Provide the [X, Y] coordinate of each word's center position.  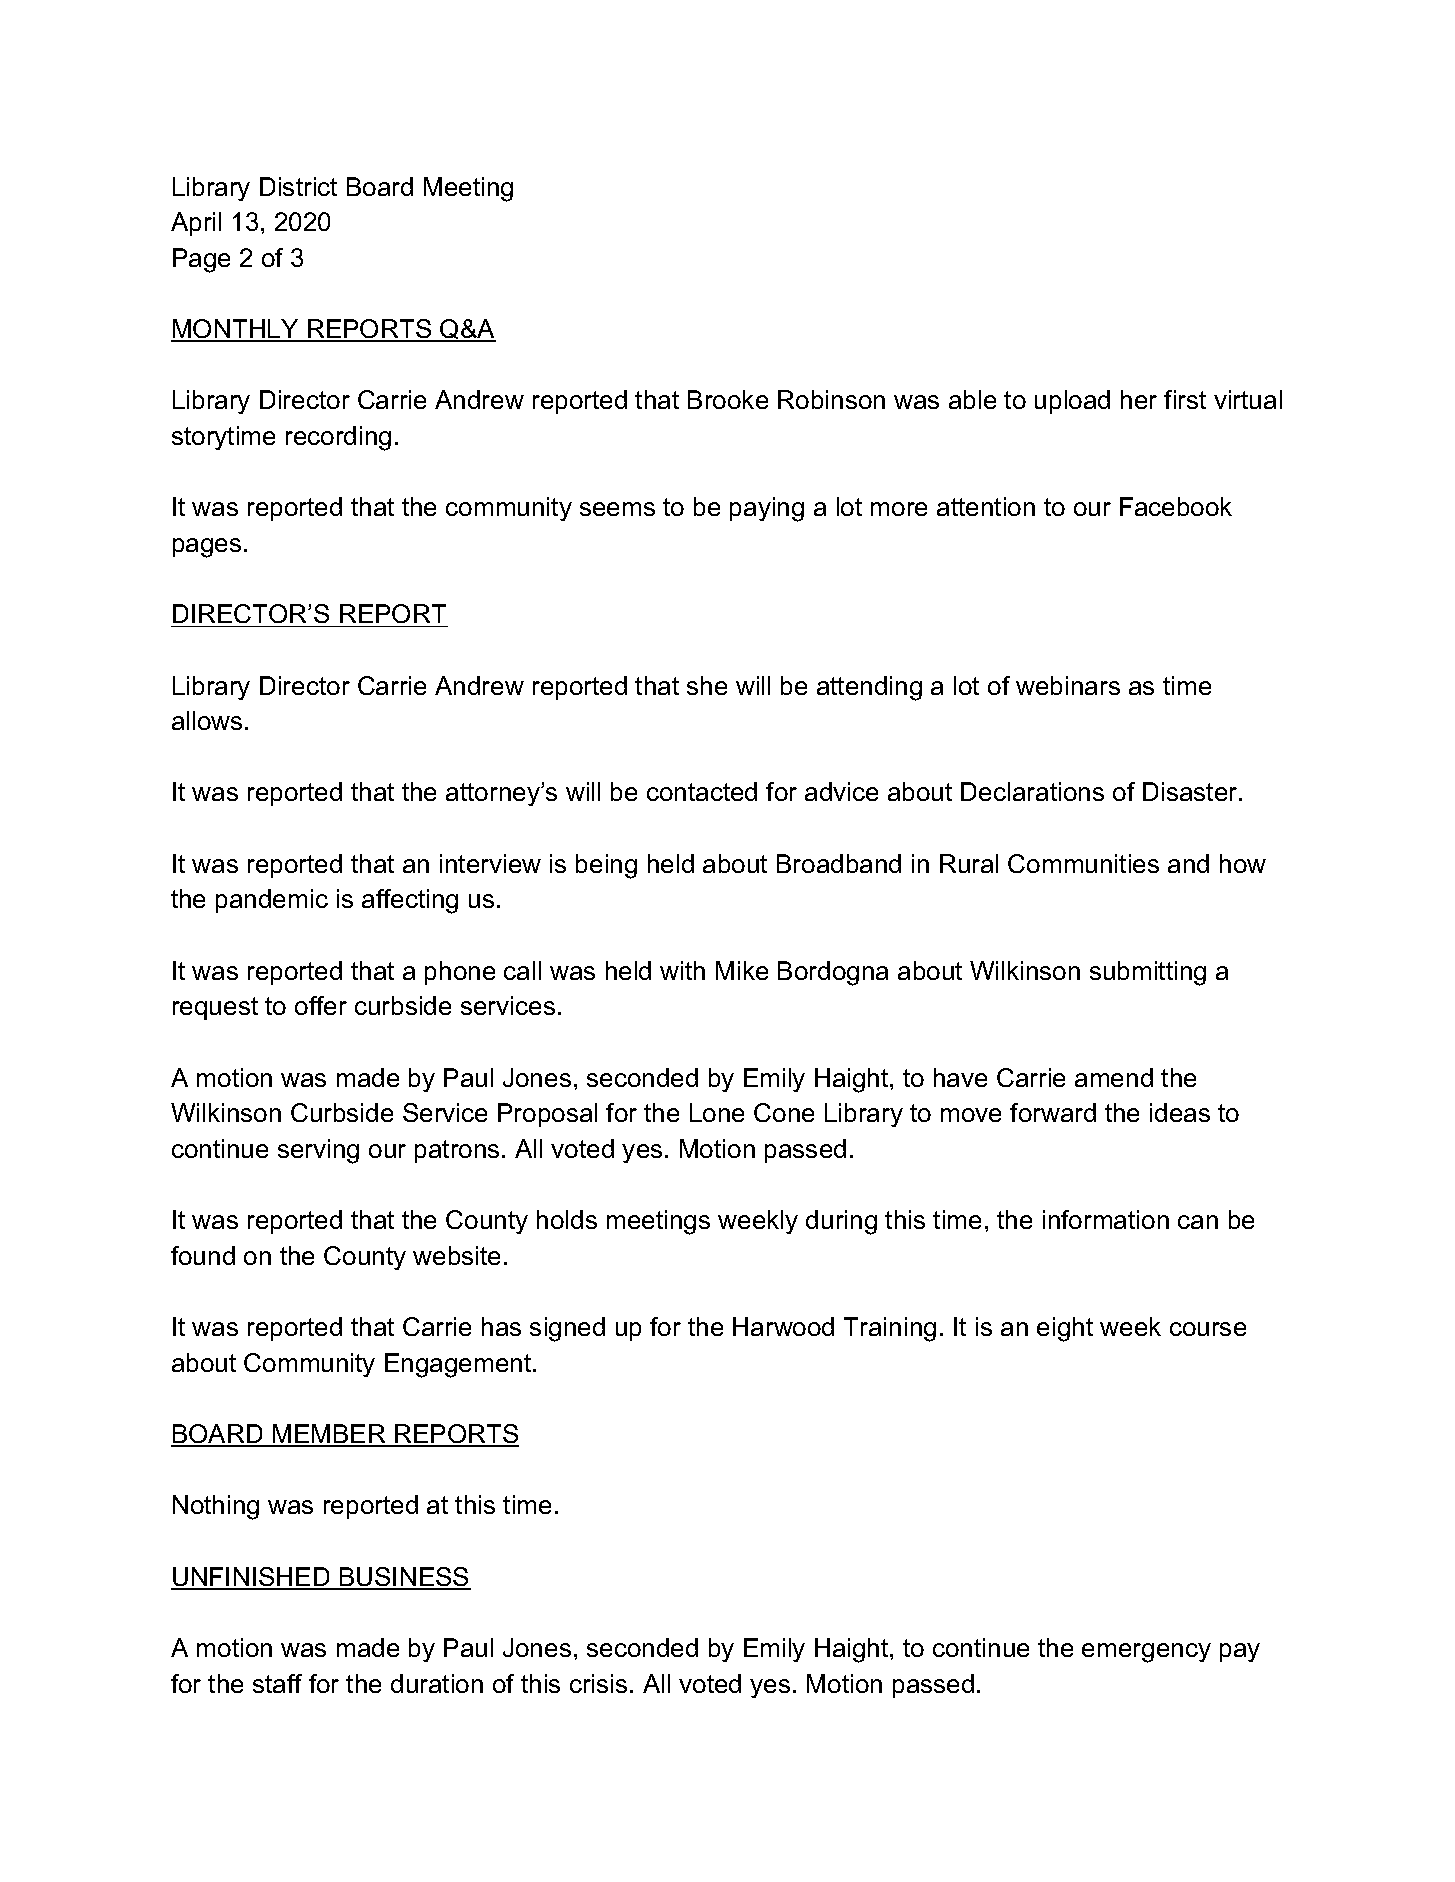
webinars [1068, 685]
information [1106, 1219]
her [1139, 399]
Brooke [728, 399]
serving [318, 1151]
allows [207, 720]
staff [277, 1683]
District [298, 186]
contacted [702, 791]
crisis [598, 1683]
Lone [717, 1112]
